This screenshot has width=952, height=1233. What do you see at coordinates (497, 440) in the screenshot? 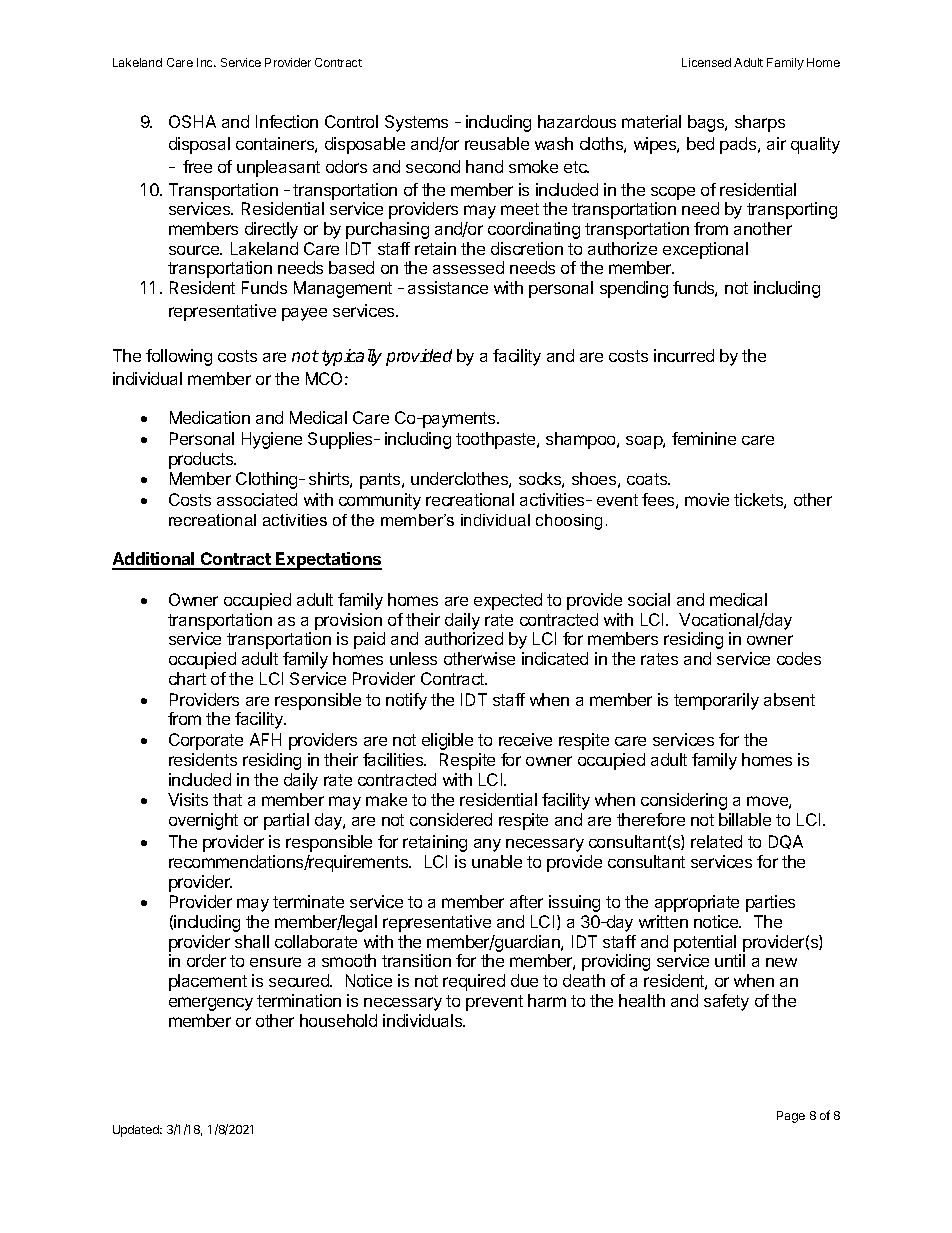
I see `toothpaste` at bounding box center [497, 440].
